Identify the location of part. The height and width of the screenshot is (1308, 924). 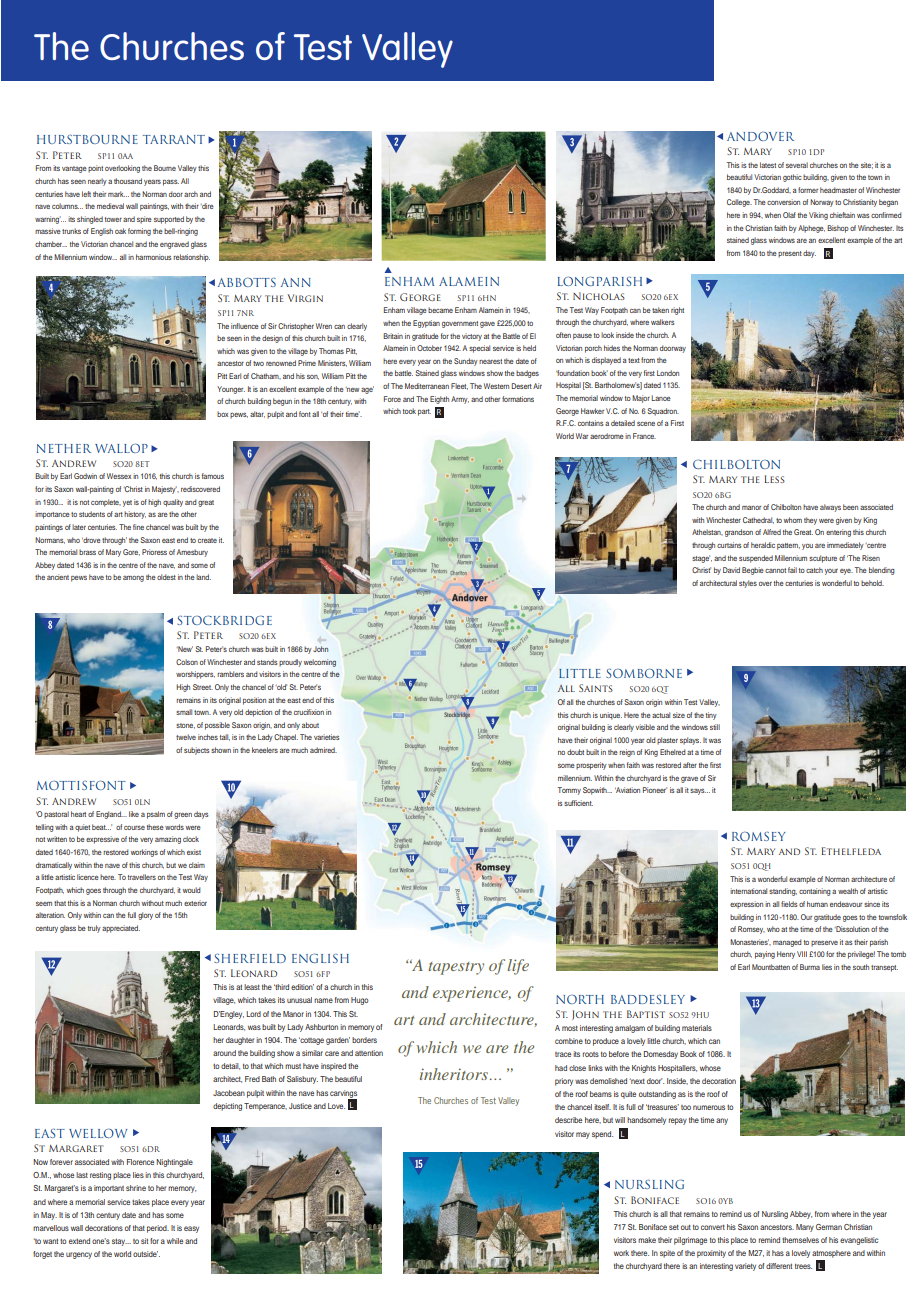
(424, 412).
